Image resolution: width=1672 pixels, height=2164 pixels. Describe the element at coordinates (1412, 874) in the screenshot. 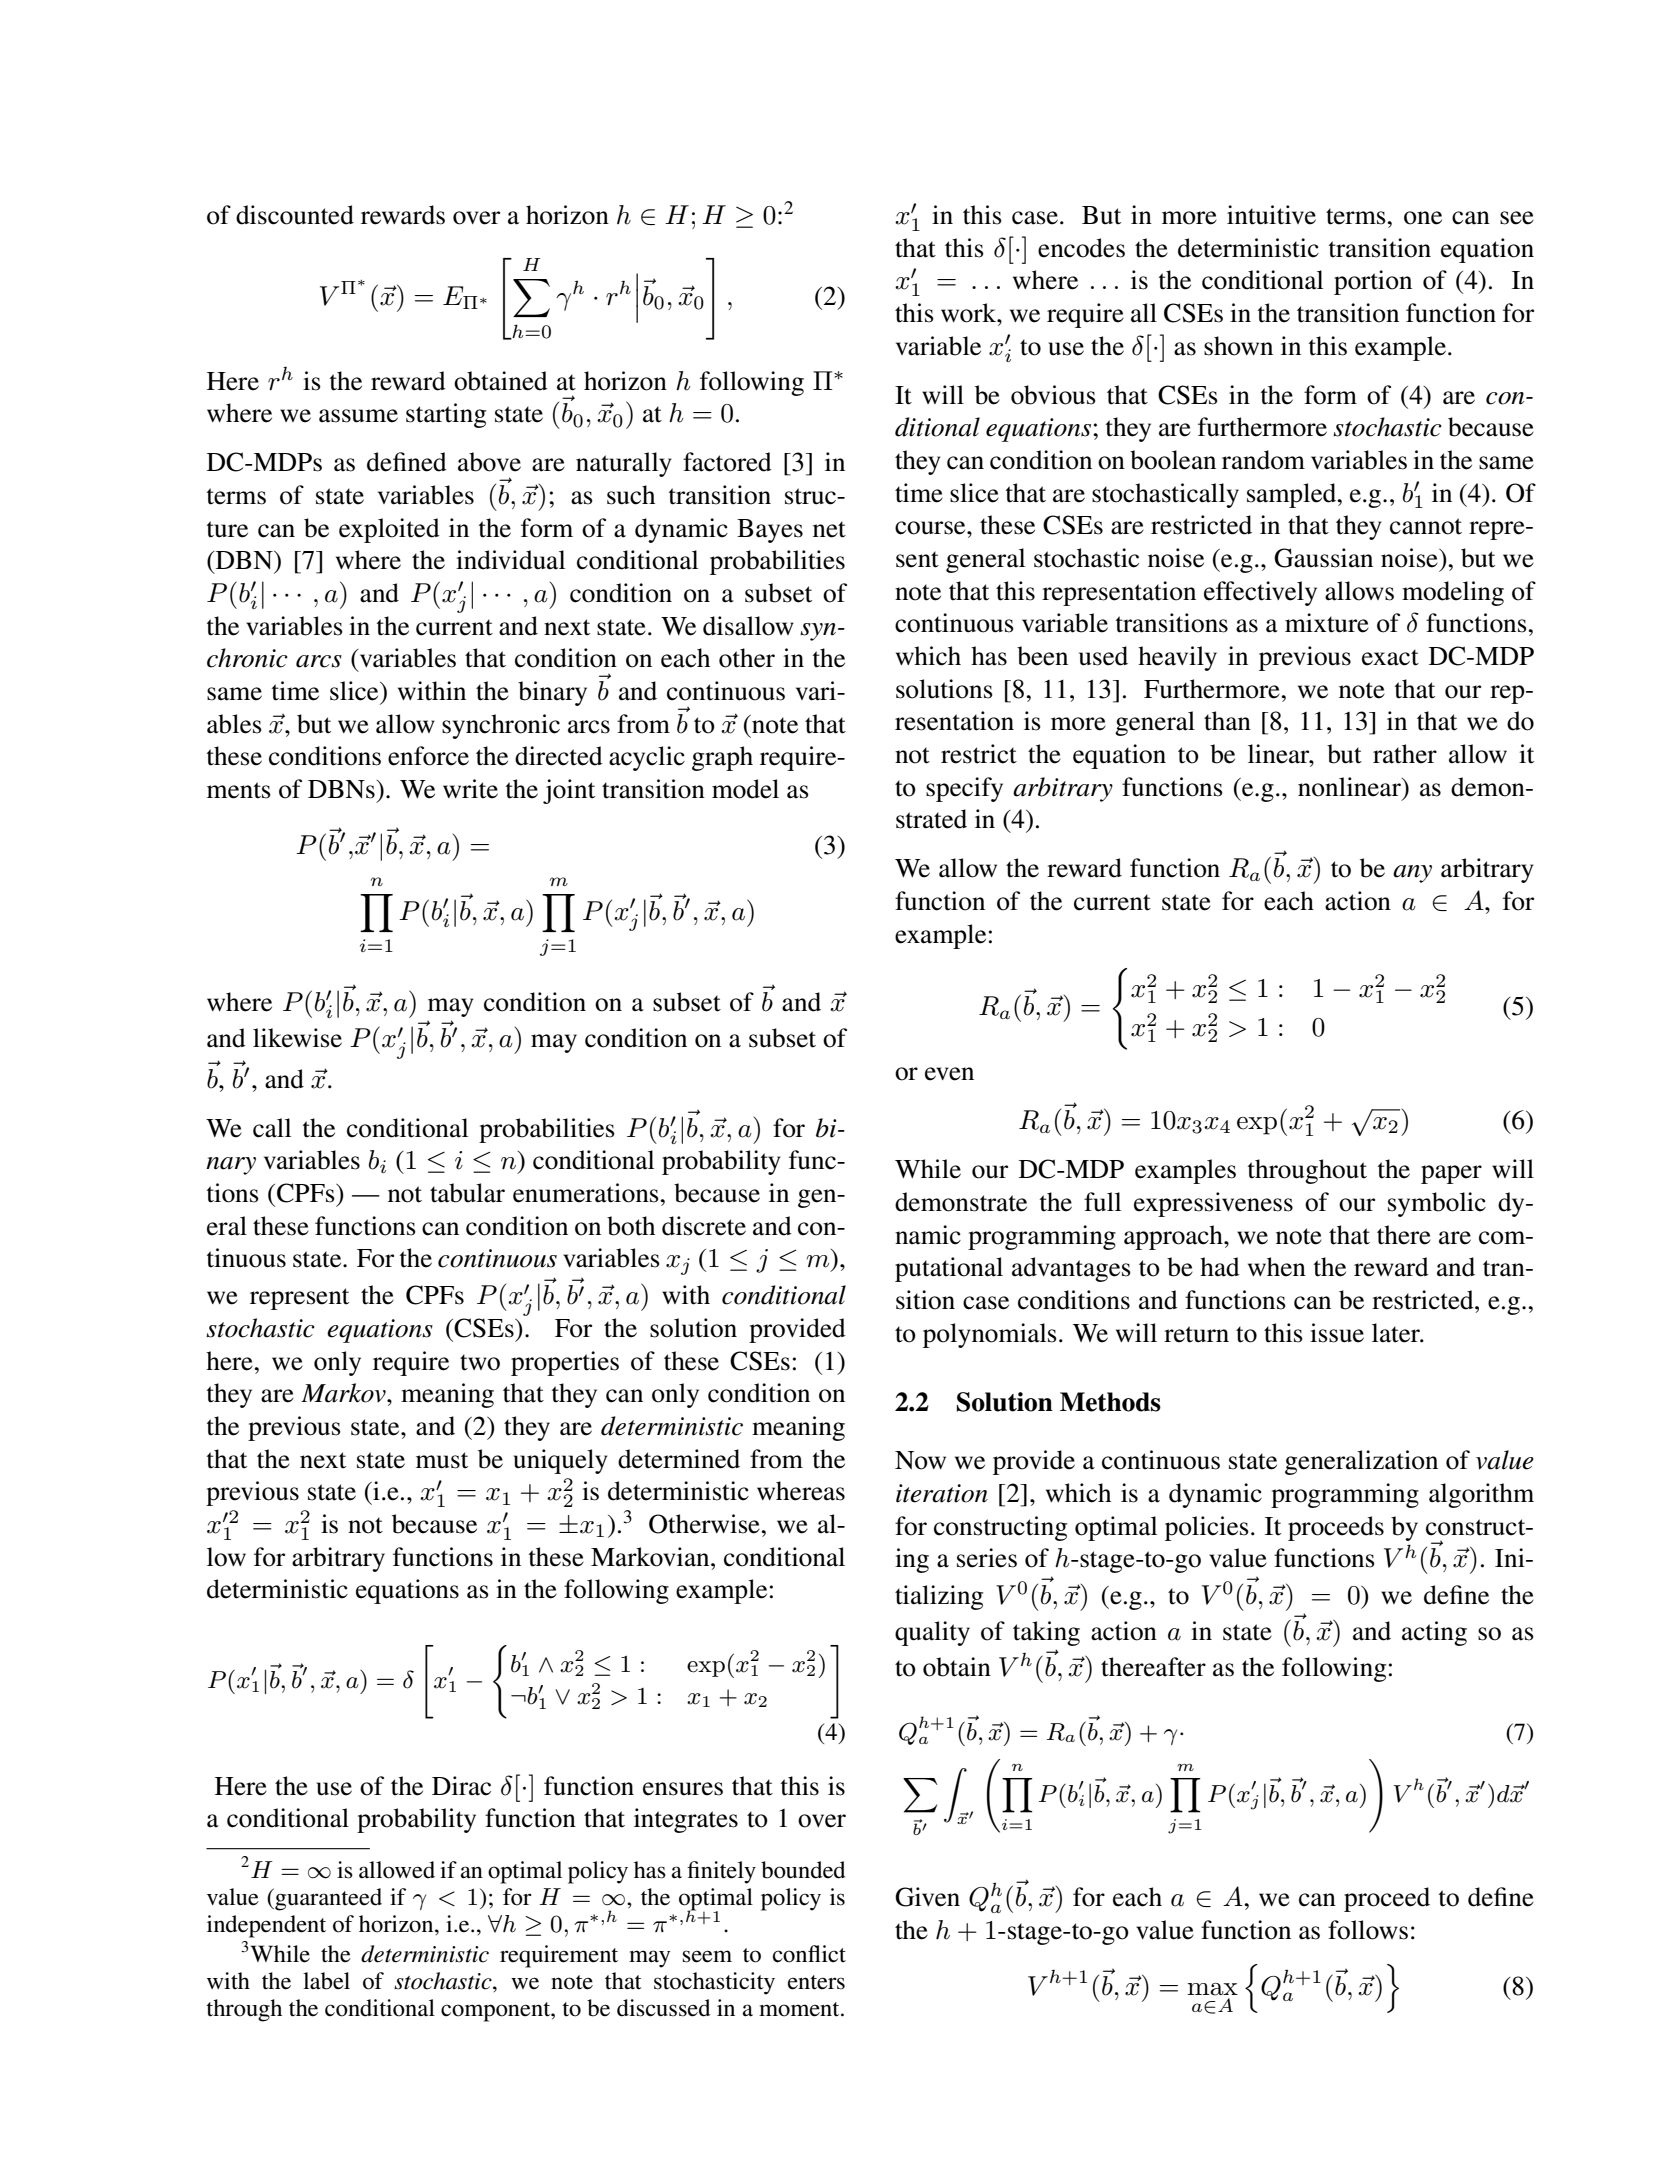

I see `any` at that location.
